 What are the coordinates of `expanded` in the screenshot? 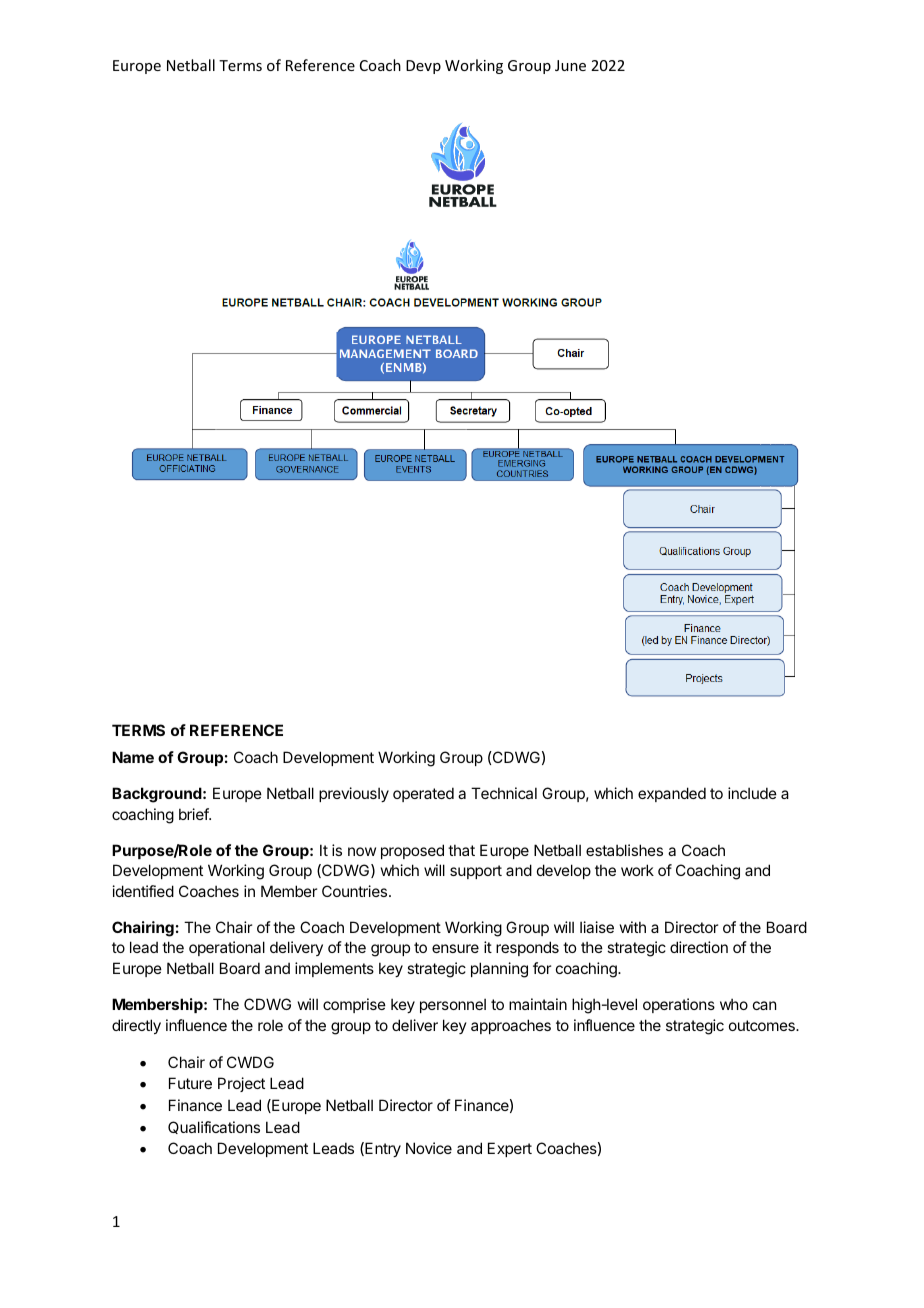 It's located at (672, 794).
